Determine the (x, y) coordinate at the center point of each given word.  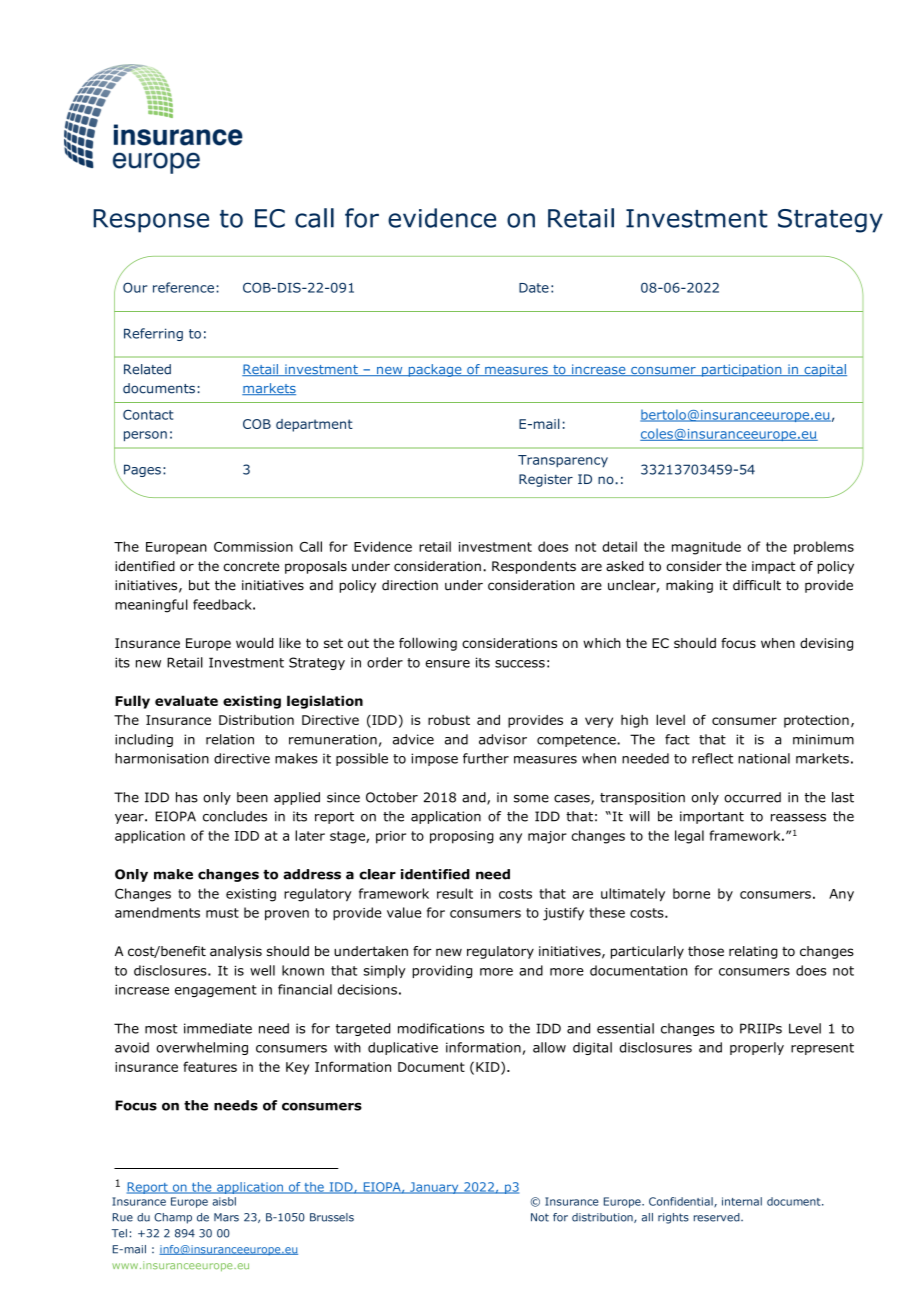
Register (546, 480)
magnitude (706, 548)
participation (741, 370)
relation (230, 739)
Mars (226, 1217)
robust (449, 720)
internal (742, 1201)
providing (442, 971)
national (764, 758)
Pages (141, 472)
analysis (236, 952)
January (434, 1188)
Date (534, 288)
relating (753, 952)
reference (183, 287)
